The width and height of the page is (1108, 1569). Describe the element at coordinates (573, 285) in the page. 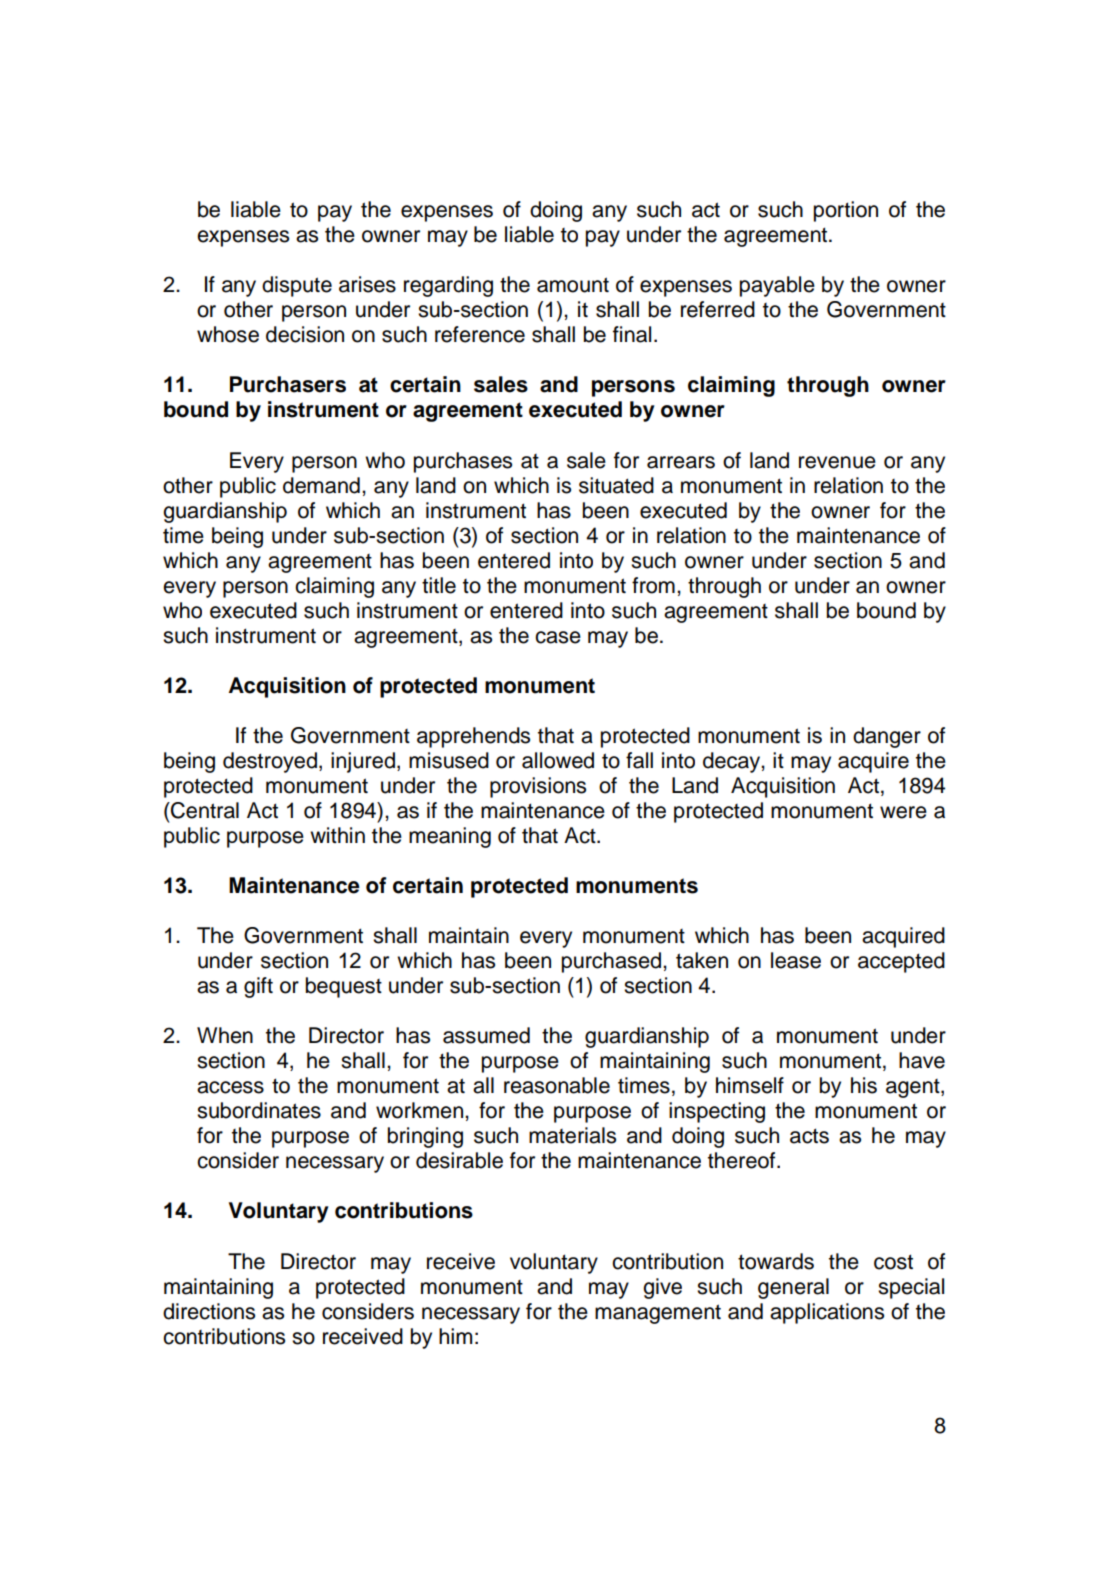

I see `amount` at that location.
